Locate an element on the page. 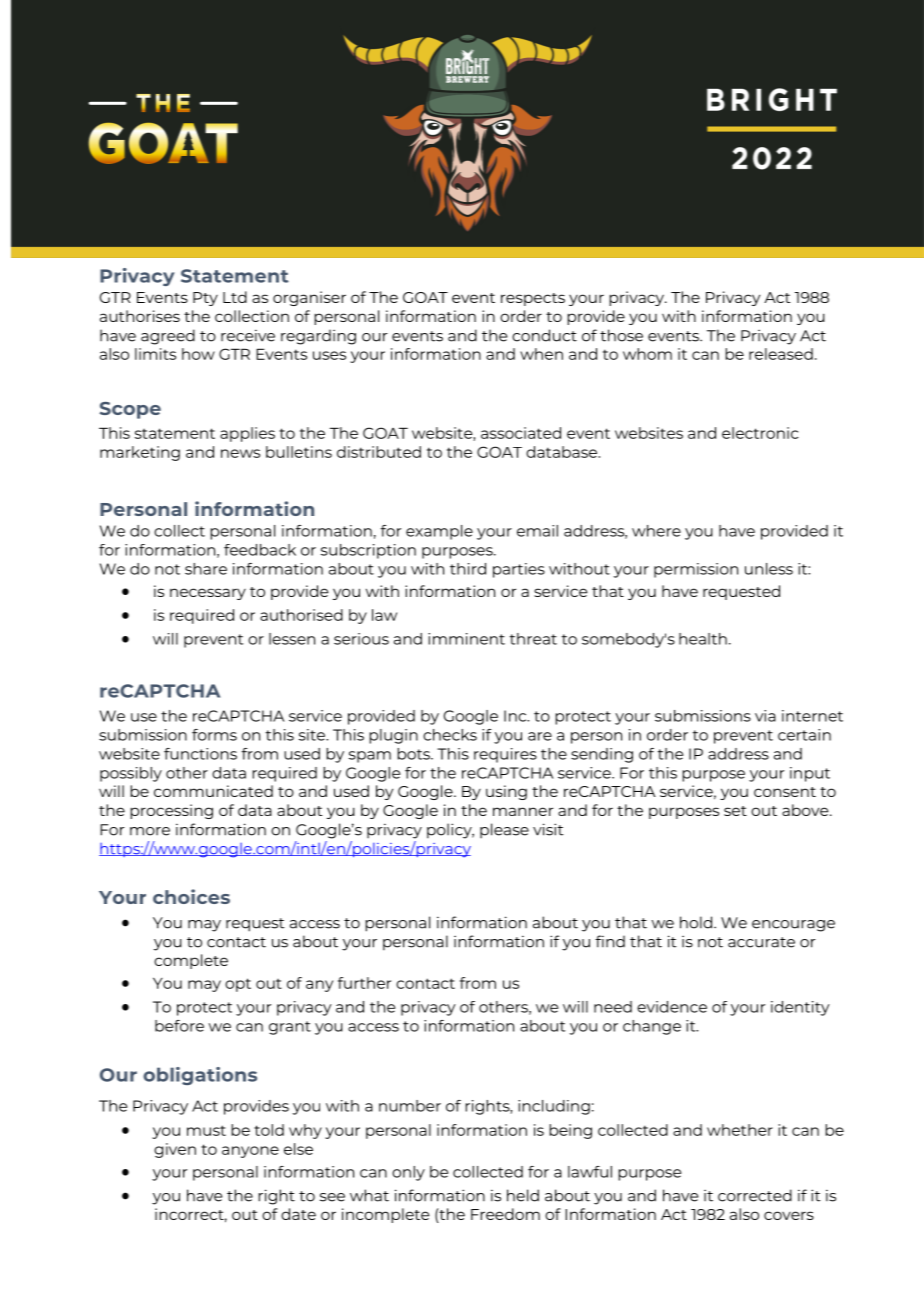 This page has height=1308, width=924. requires is located at coordinates (505, 755).
